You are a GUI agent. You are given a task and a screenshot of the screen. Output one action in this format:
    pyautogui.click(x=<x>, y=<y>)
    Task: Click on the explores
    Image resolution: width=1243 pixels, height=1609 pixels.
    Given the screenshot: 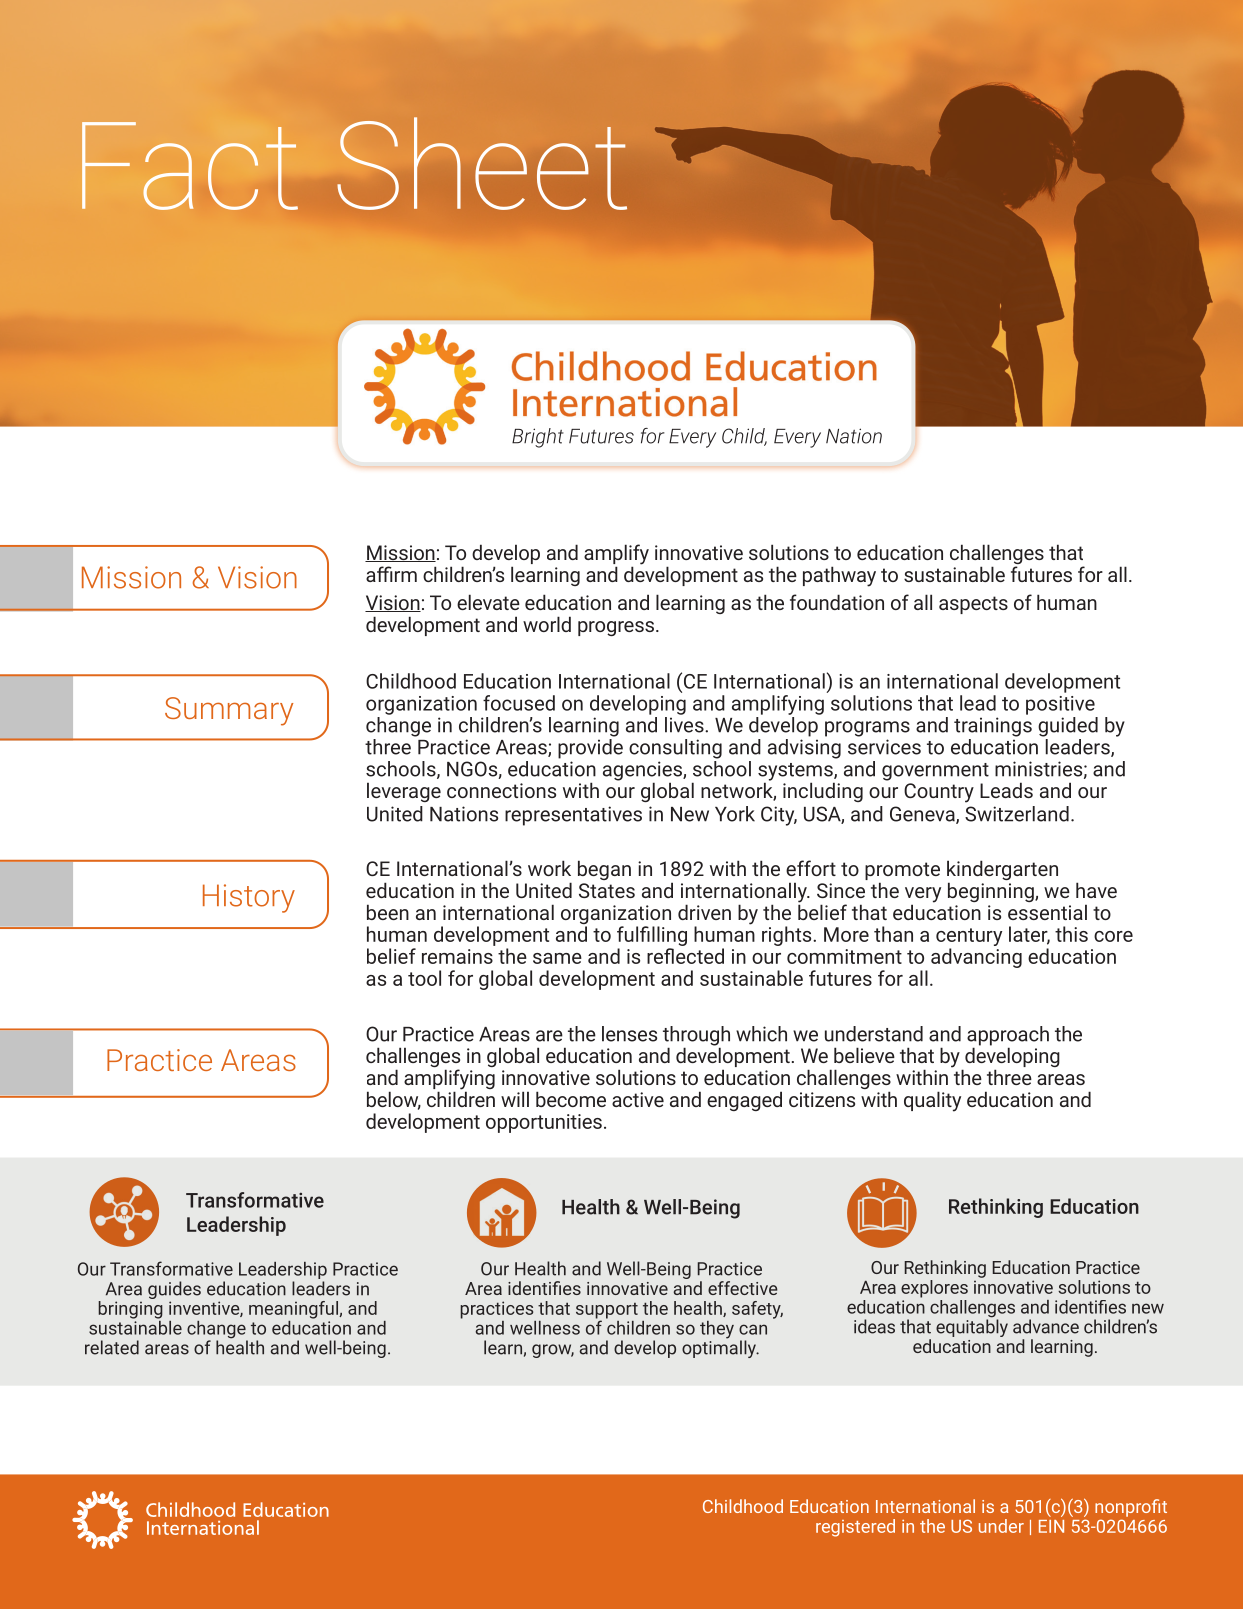 What is the action you would take?
    pyautogui.click(x=934, y=1289)
